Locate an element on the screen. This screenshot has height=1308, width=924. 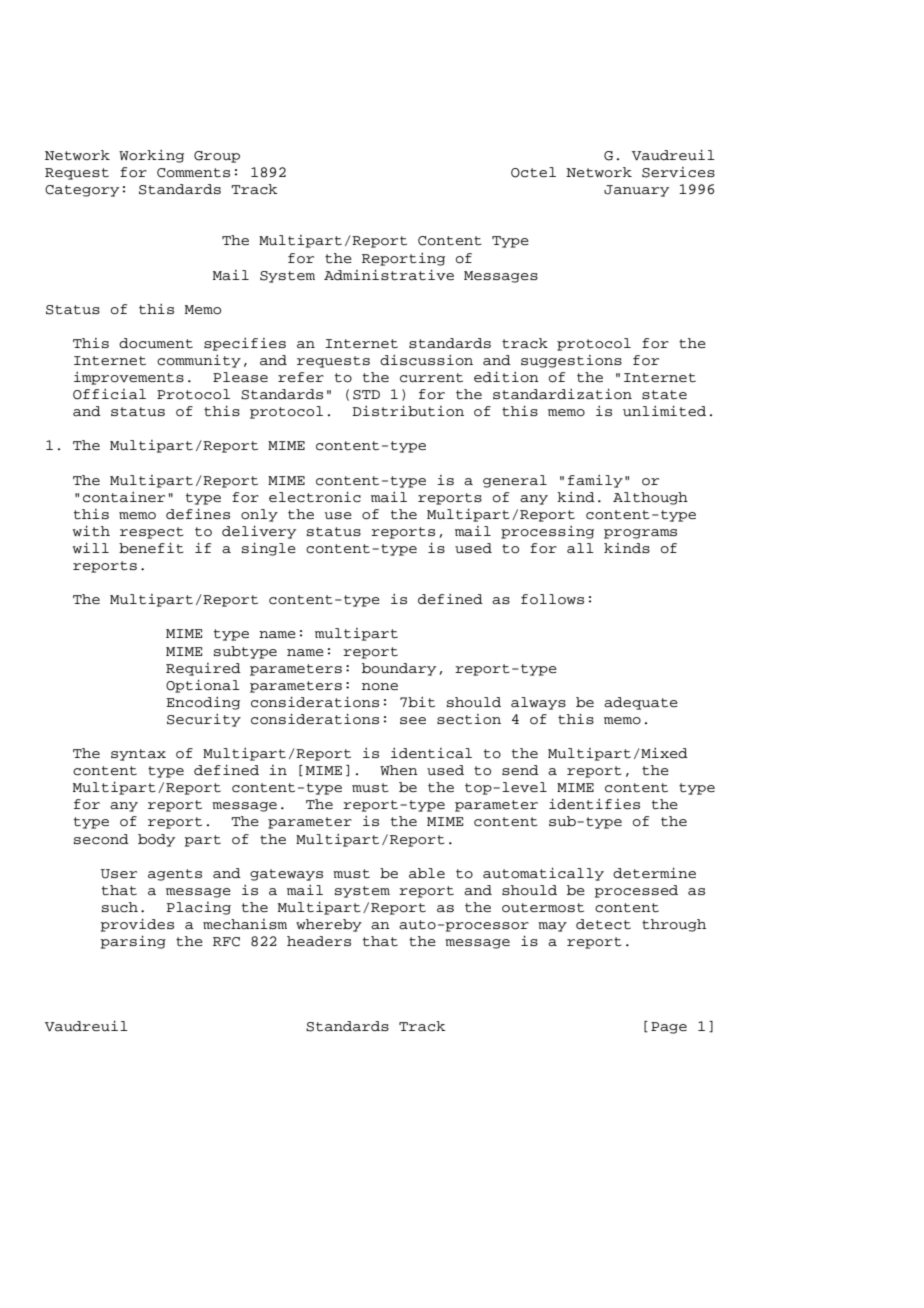
follows is located at coordinates (552, 599).
